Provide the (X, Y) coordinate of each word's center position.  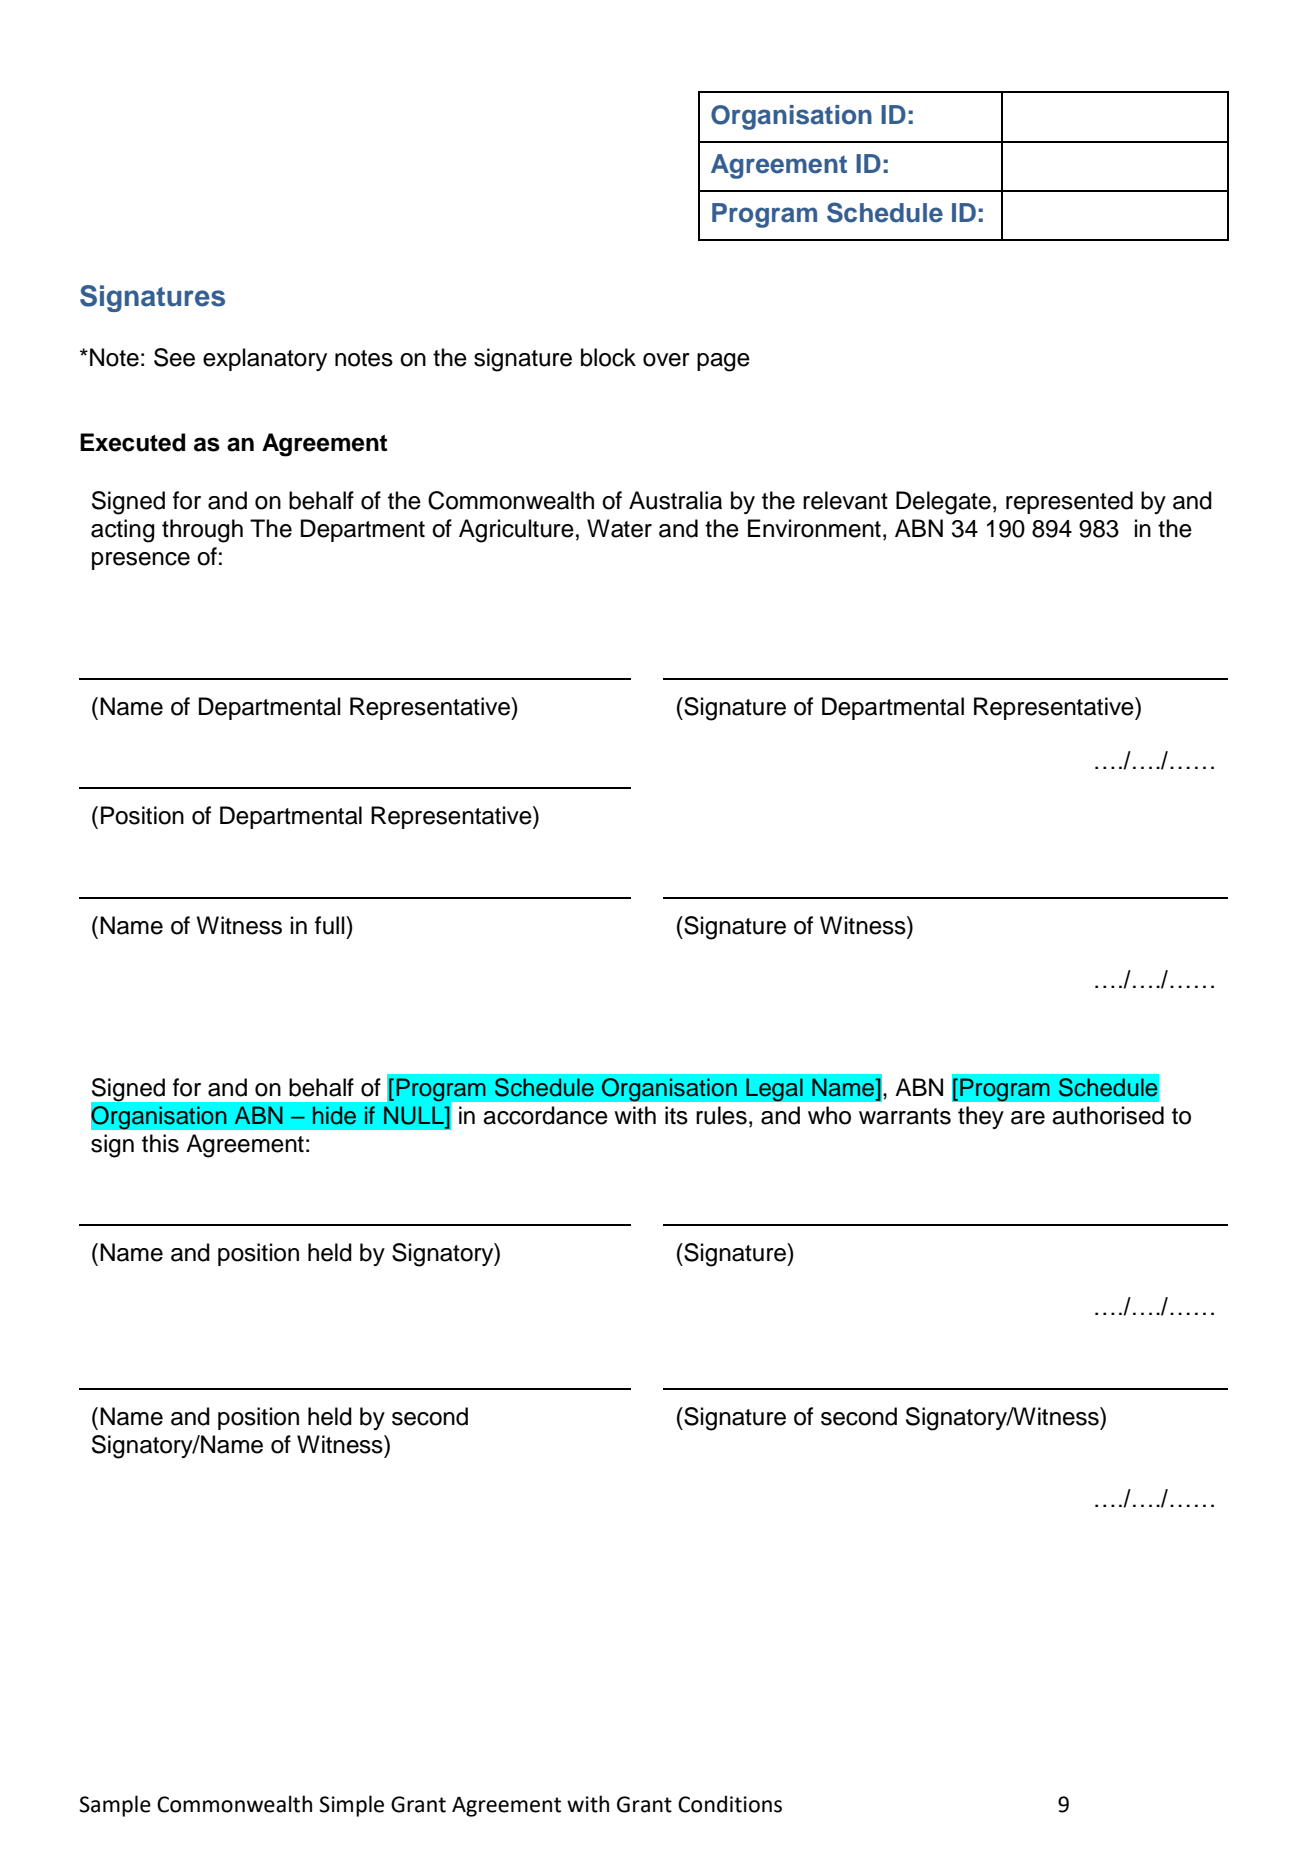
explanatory (265, 359)
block (608, 357)
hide (334, 1115)
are (1028, 1118)
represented (1069, 502)
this (160, 1143)
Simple (351, 1806)
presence (141, 561)
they (981, 1117)
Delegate (943, 503)
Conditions (730, 1804)
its (676, 1115)
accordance (545, 1115)
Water (619, 528)
